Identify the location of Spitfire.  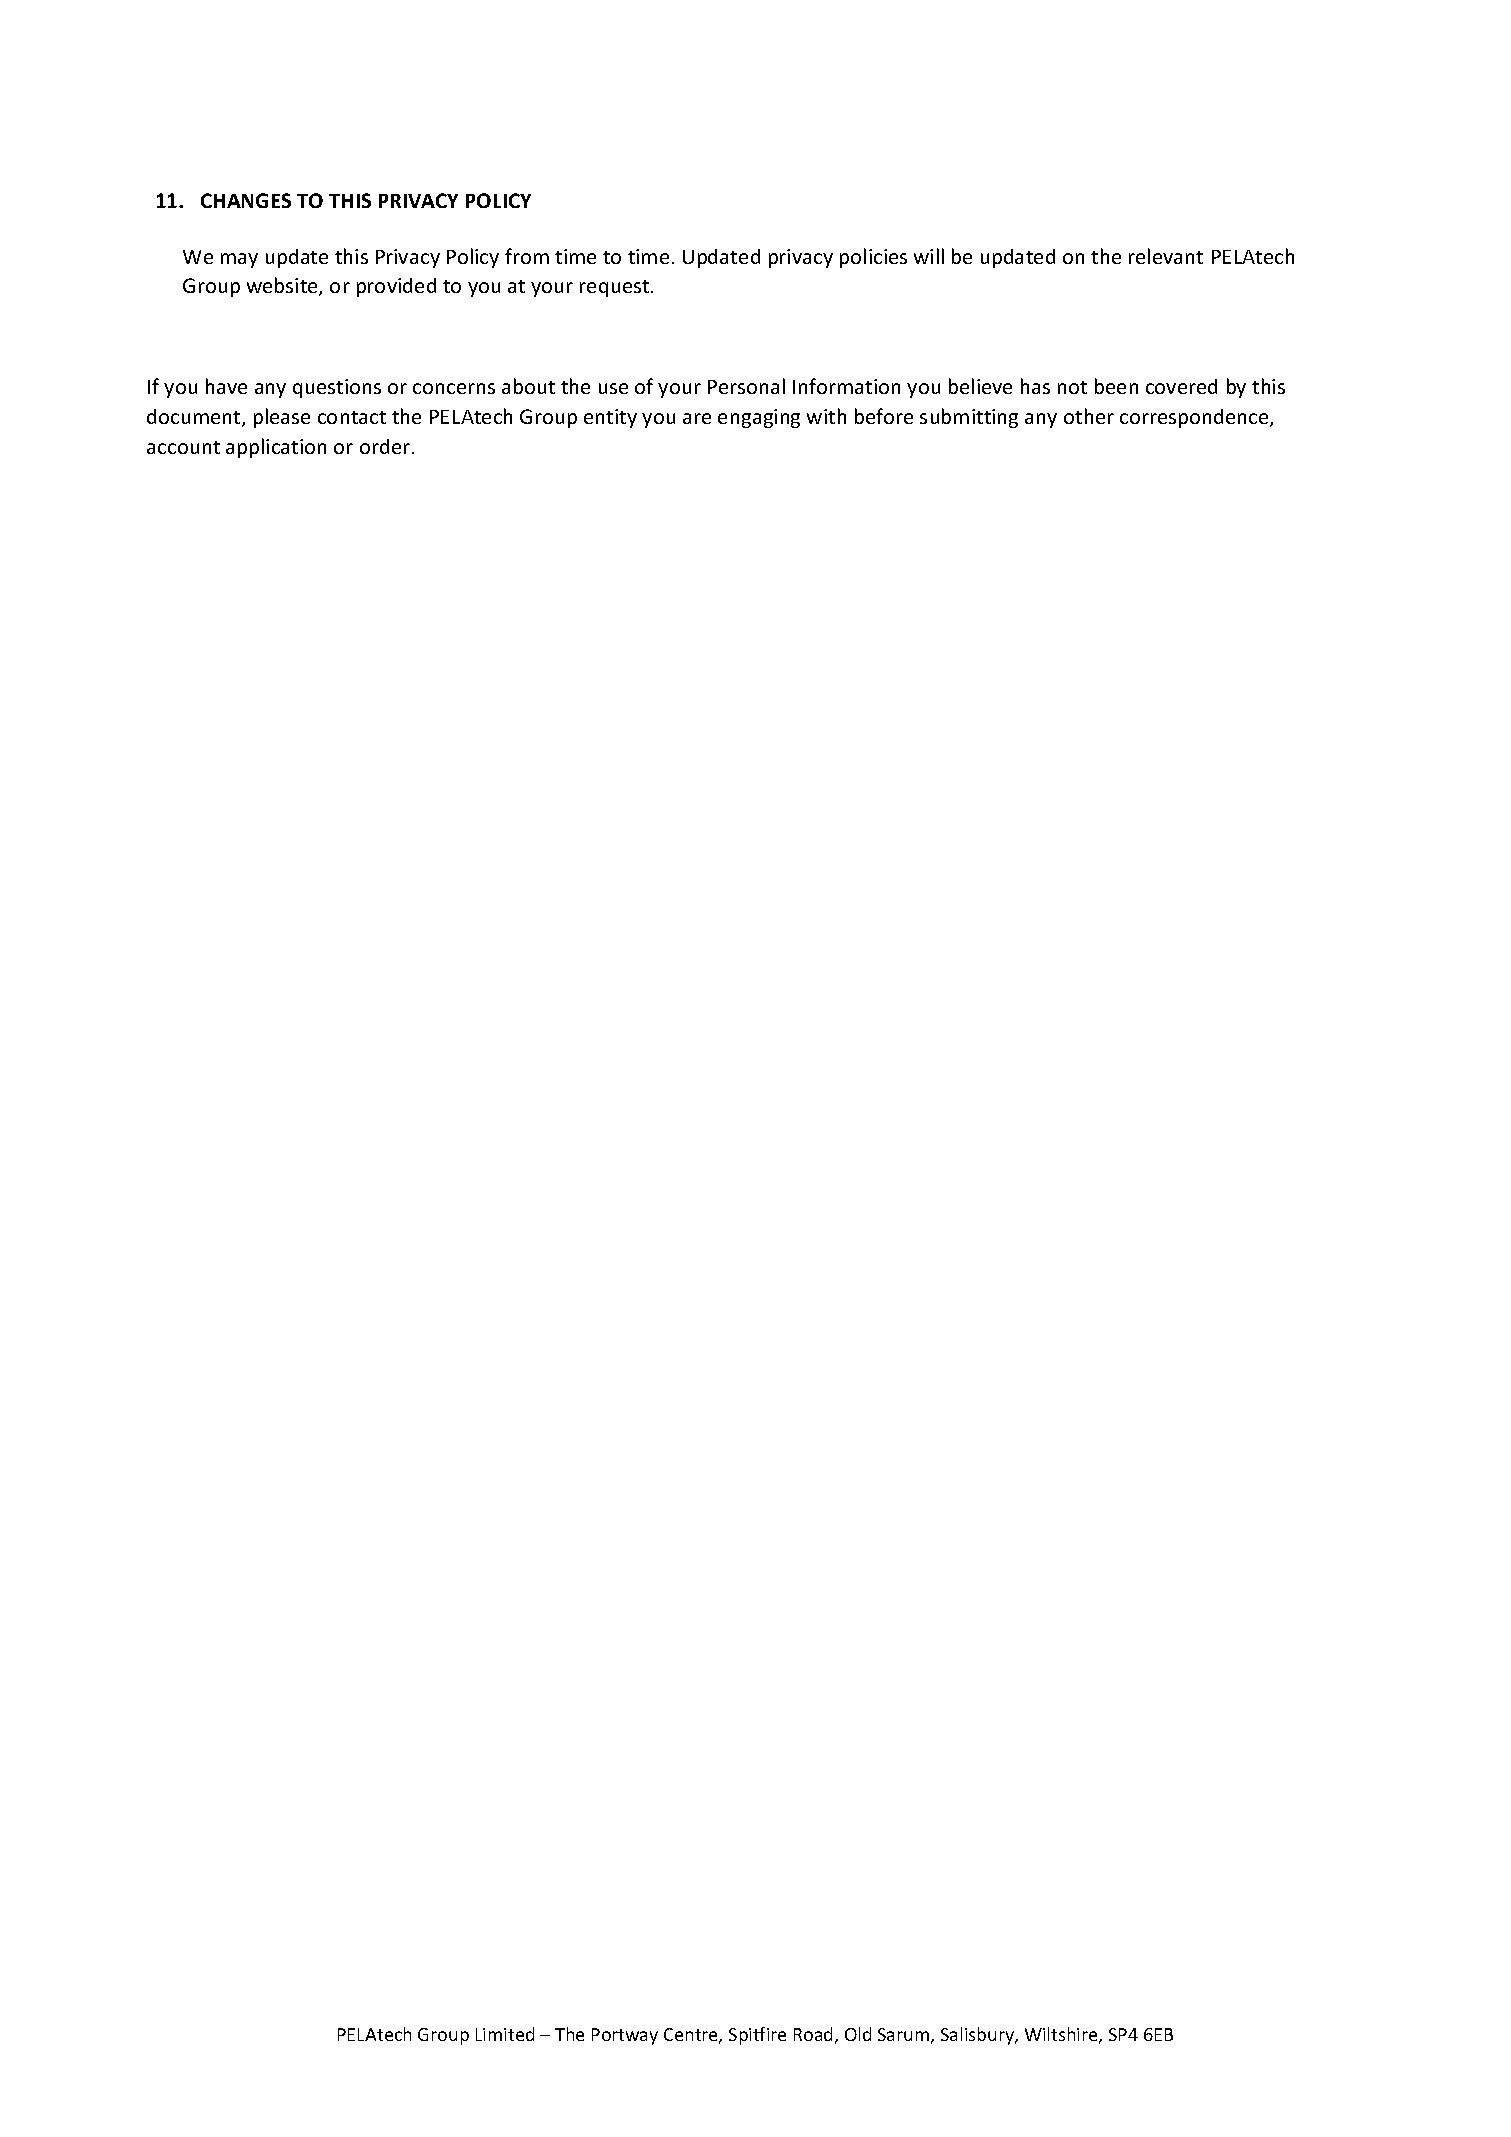
(757, 2036).
